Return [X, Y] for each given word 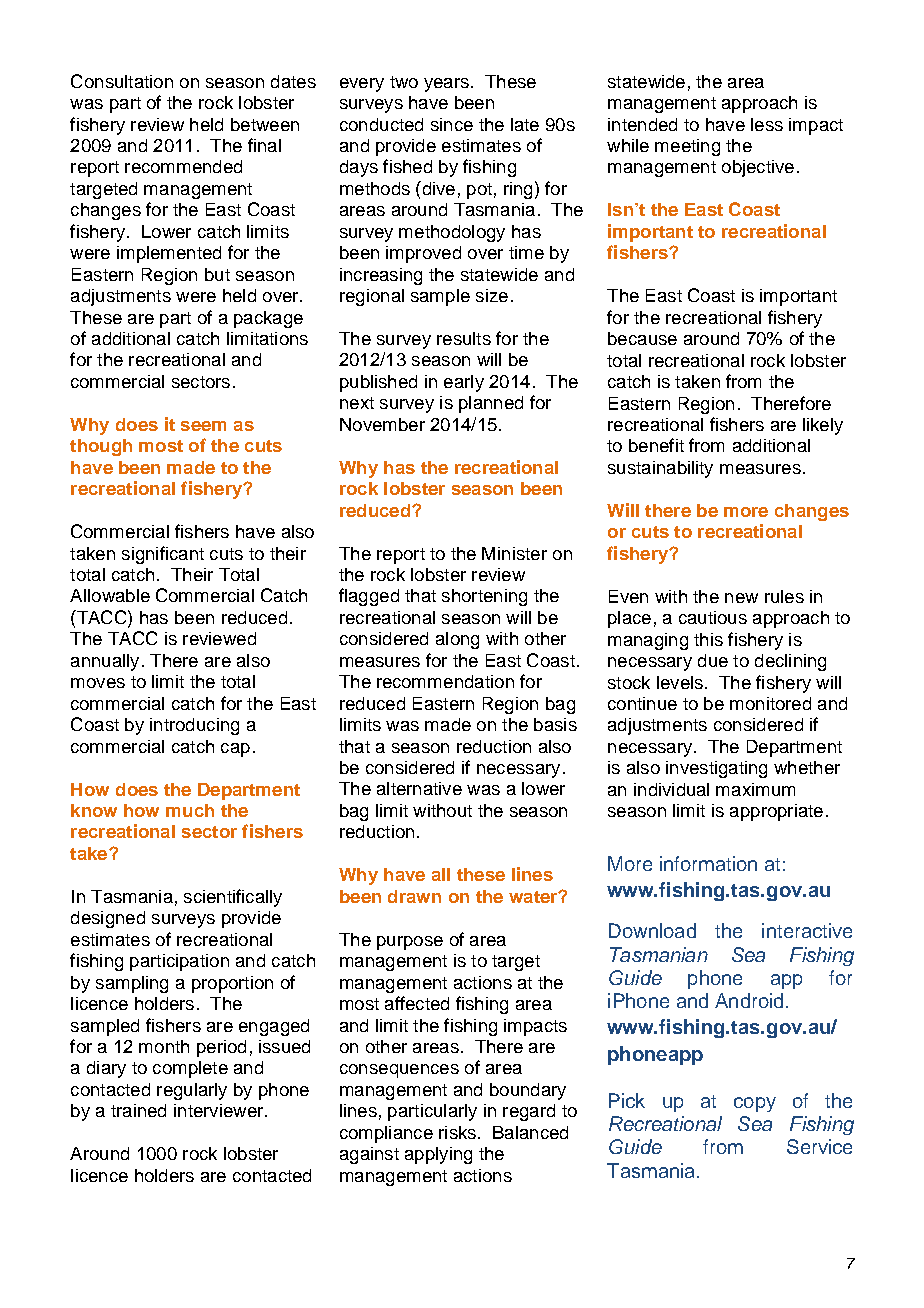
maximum [755, 789]
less [767, 124]
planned [491, 404]
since [452, 124]
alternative [419, 788]
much [190, 810]
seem [203, 426]
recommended [183, 166]
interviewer [220, 1110]
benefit [656, 445]
